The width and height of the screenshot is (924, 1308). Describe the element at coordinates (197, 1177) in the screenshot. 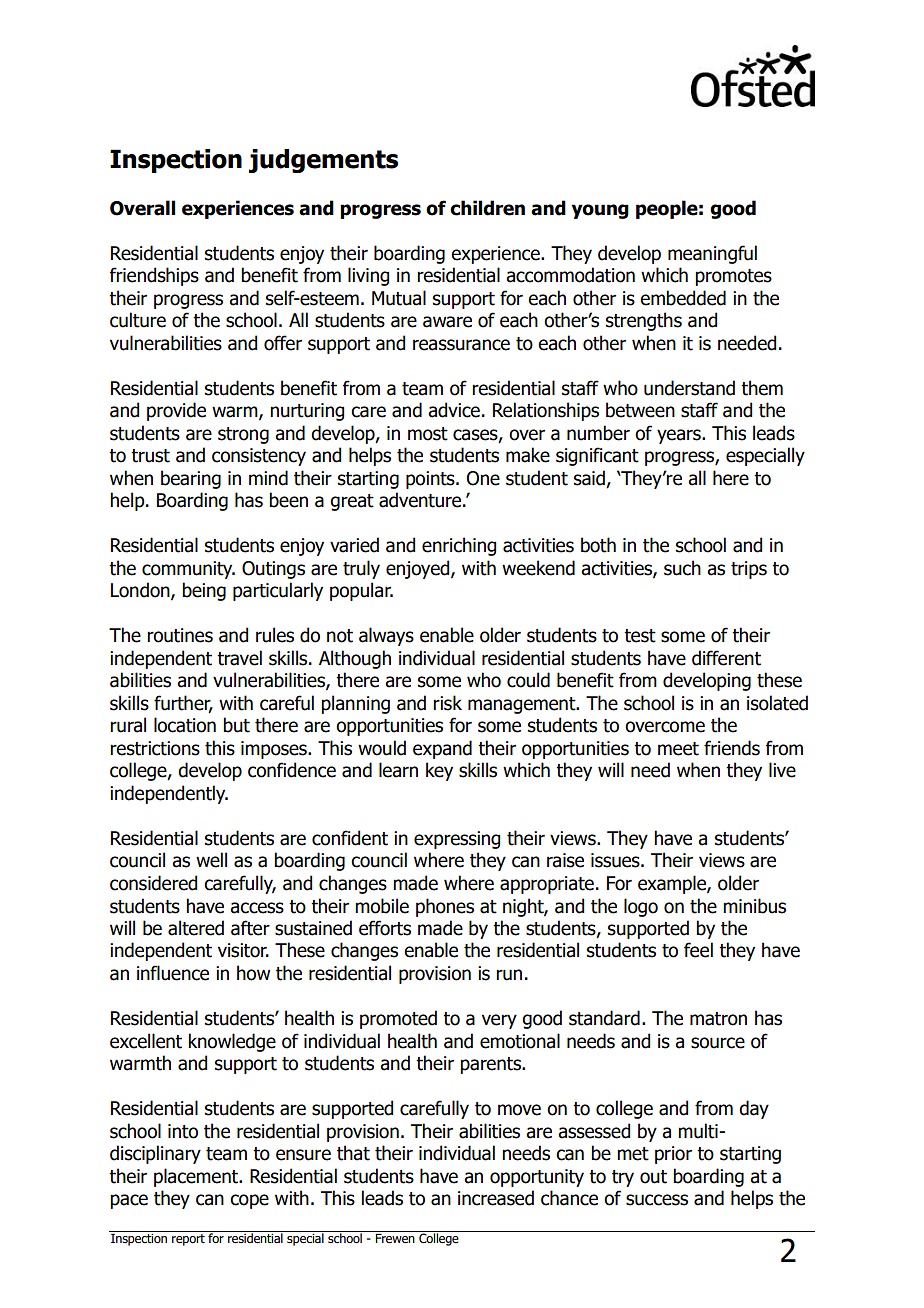

I see `placement` at that location.
